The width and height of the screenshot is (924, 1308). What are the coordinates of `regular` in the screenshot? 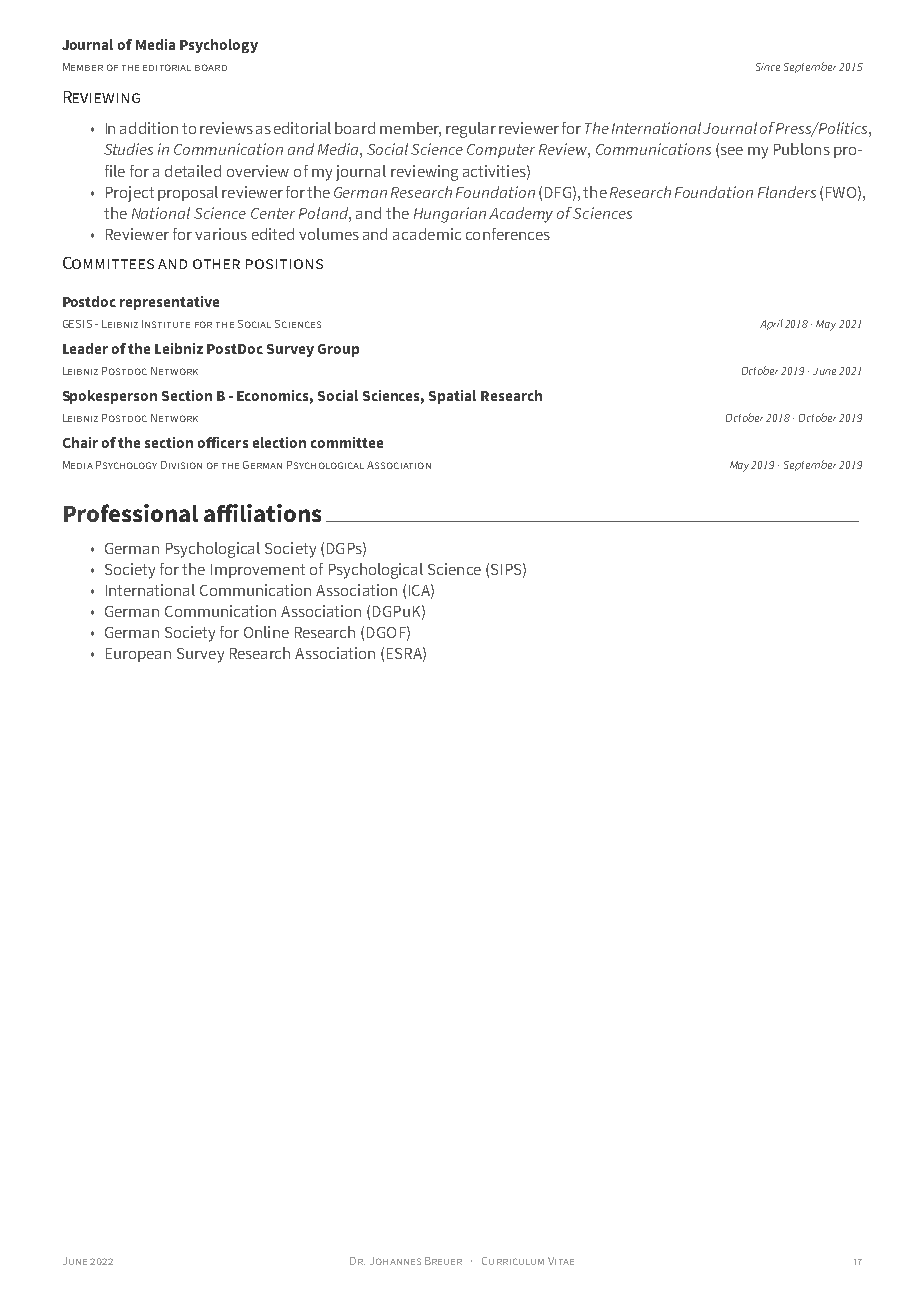 It's located at (471, 130).
